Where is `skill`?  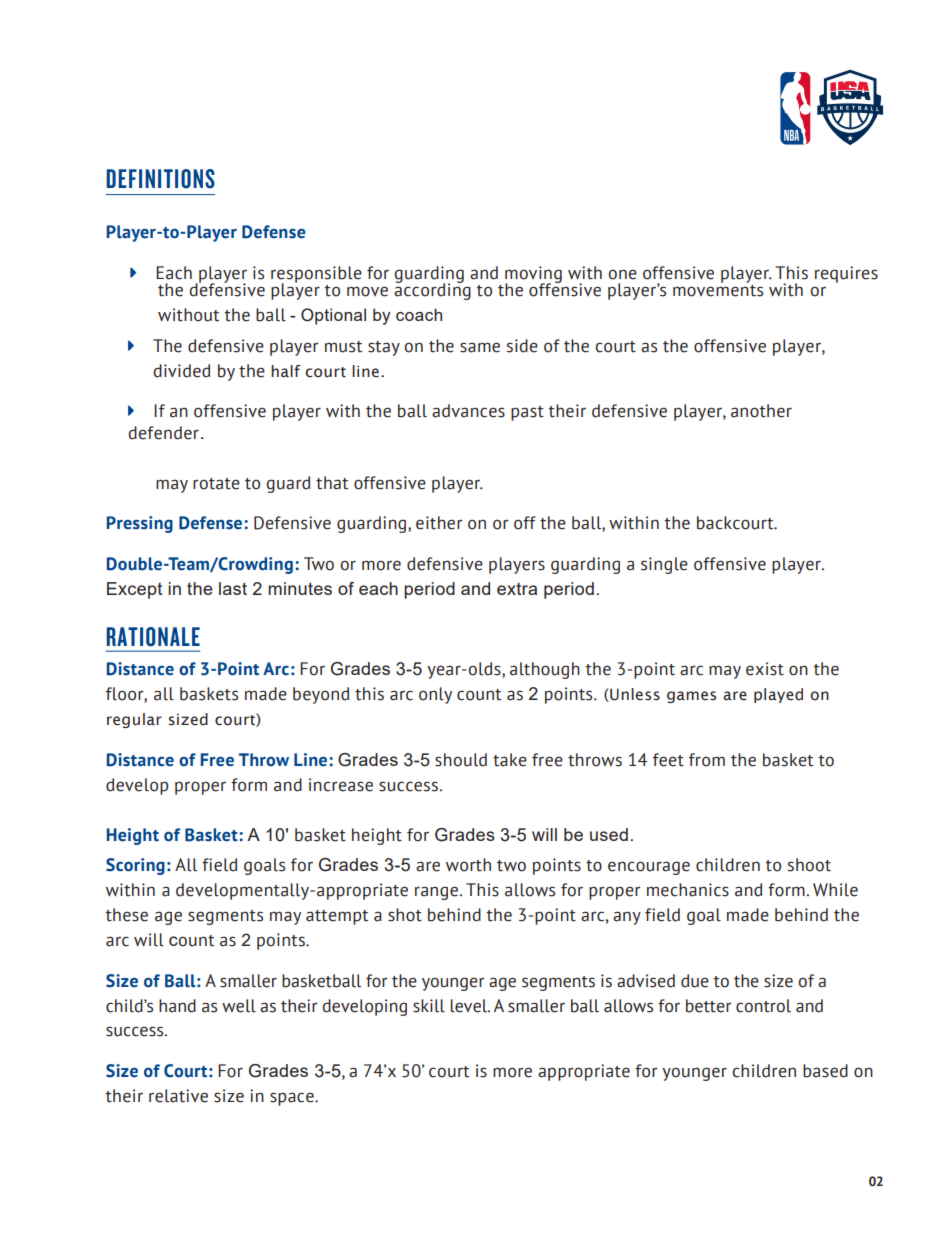
skill is located at coordinates (429, 1006).
